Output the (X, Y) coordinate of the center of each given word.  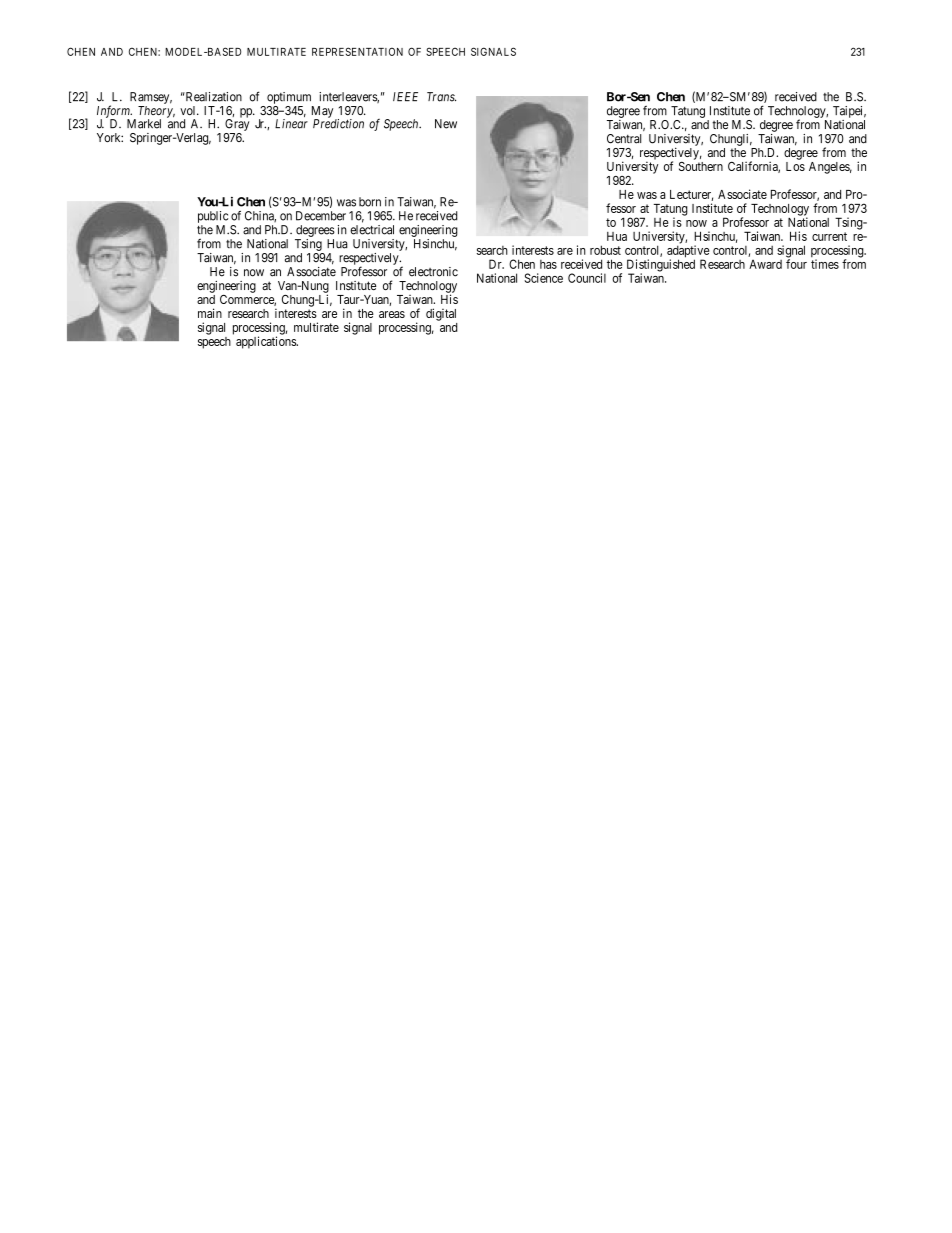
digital (441, 314)
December (321, 216)
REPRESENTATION (357, 51)
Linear (291, 124)
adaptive (688, 252)
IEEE (405, 96)
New (446, 124)
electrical (372, 230)
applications (267, 342)
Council (587, 278)
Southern (701, 166)
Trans (441, 97)
